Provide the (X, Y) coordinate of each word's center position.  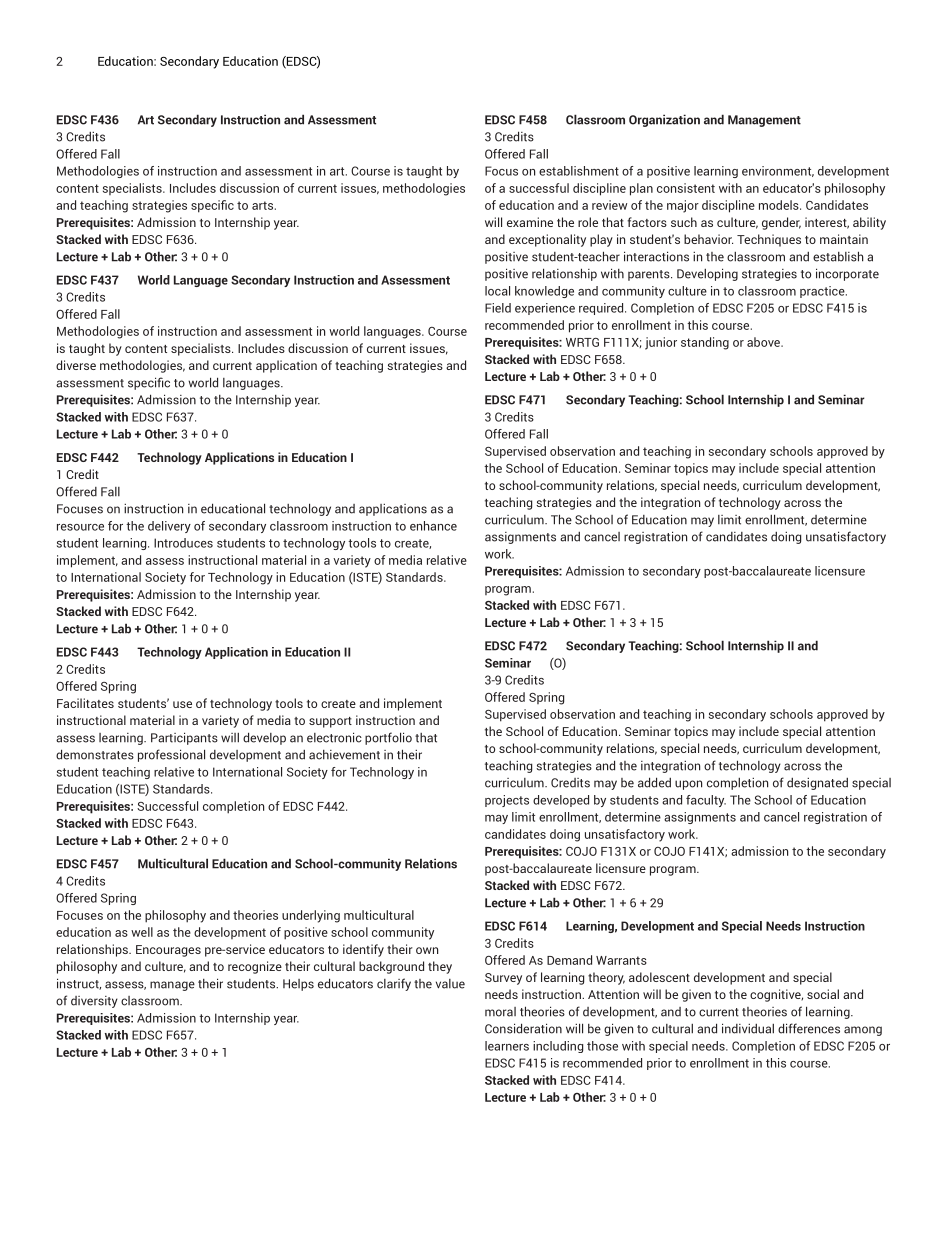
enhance (433, 526)
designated (817, 784)
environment (778, 171)
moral (500, 1012)
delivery (169, 527)
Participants (184, 738)
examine (530, 222)
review (609, 205)
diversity (94, 1002)
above (764, 342)
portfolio (388, 738)
